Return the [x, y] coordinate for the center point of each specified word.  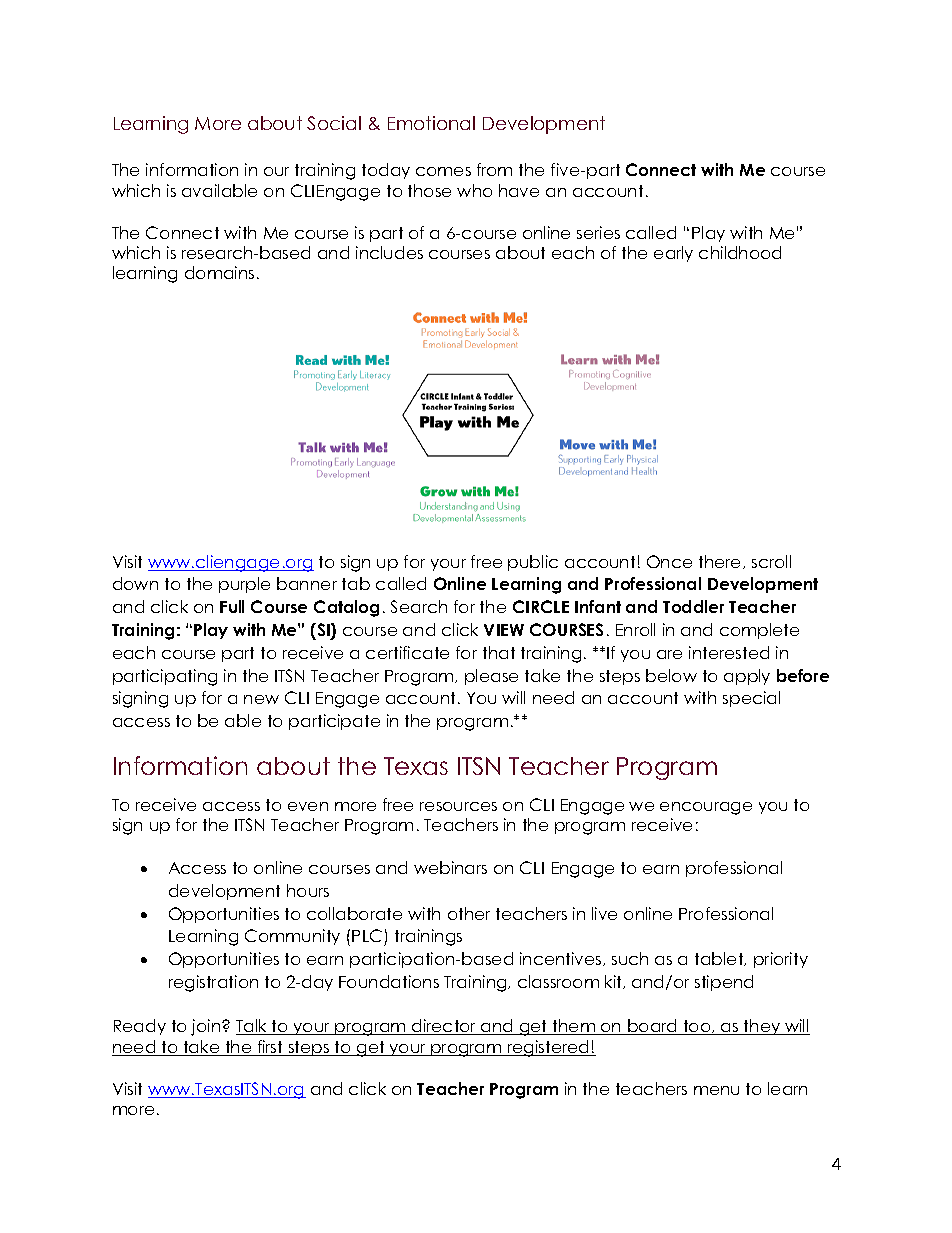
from [494, 169]
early [673, 254]
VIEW [504, 630]
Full [232, 606]
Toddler [693, 606]
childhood [740, 252]
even [308, 806]
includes [389, 252]
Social [334, 123]
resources [458, 806]
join [207, 1027]
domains [219, 272]
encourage [706, 808]
